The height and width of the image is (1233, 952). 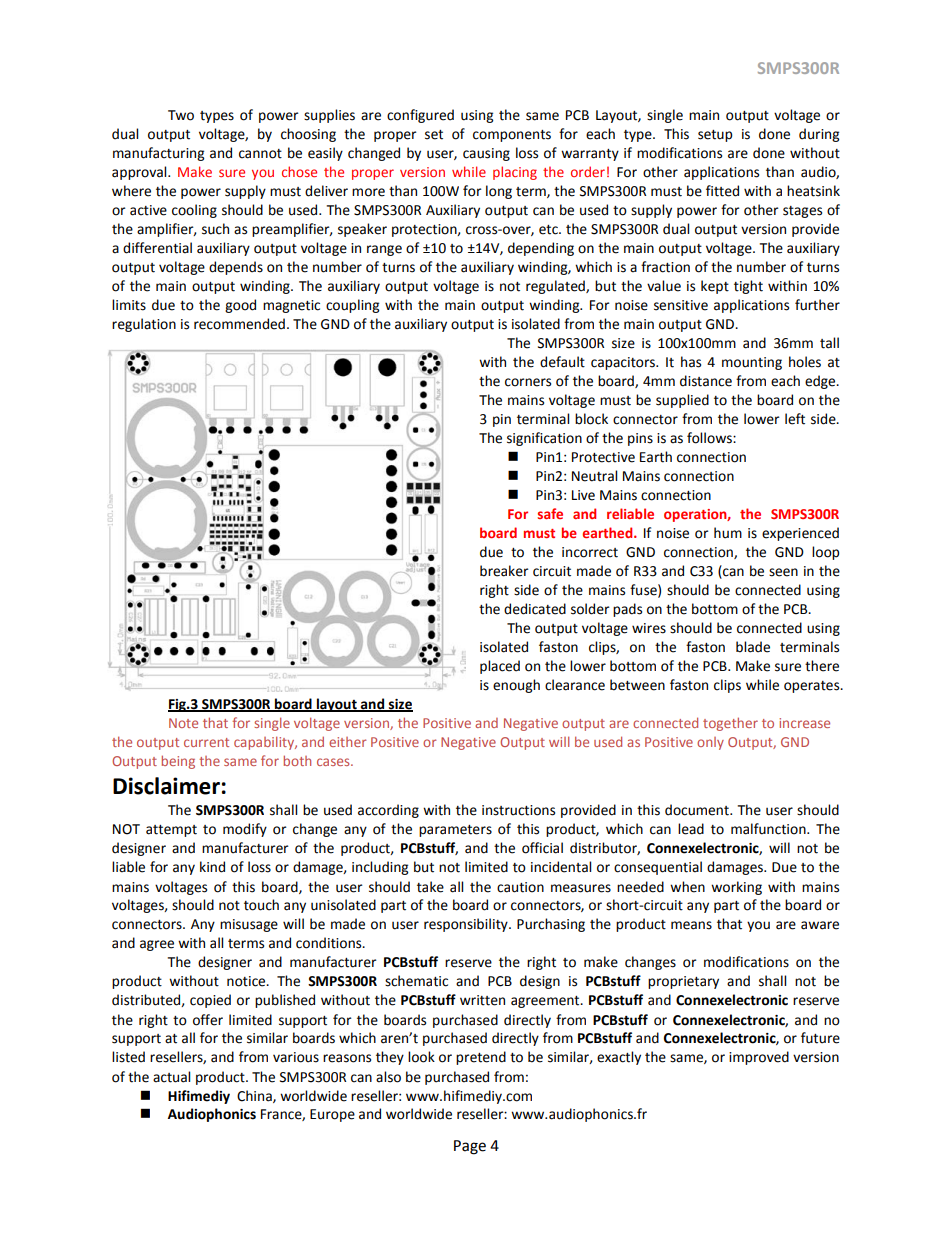 What do you see at coordinates (759, 1058) in the image?
I see `improved` at bounding box center [759, 1058].
